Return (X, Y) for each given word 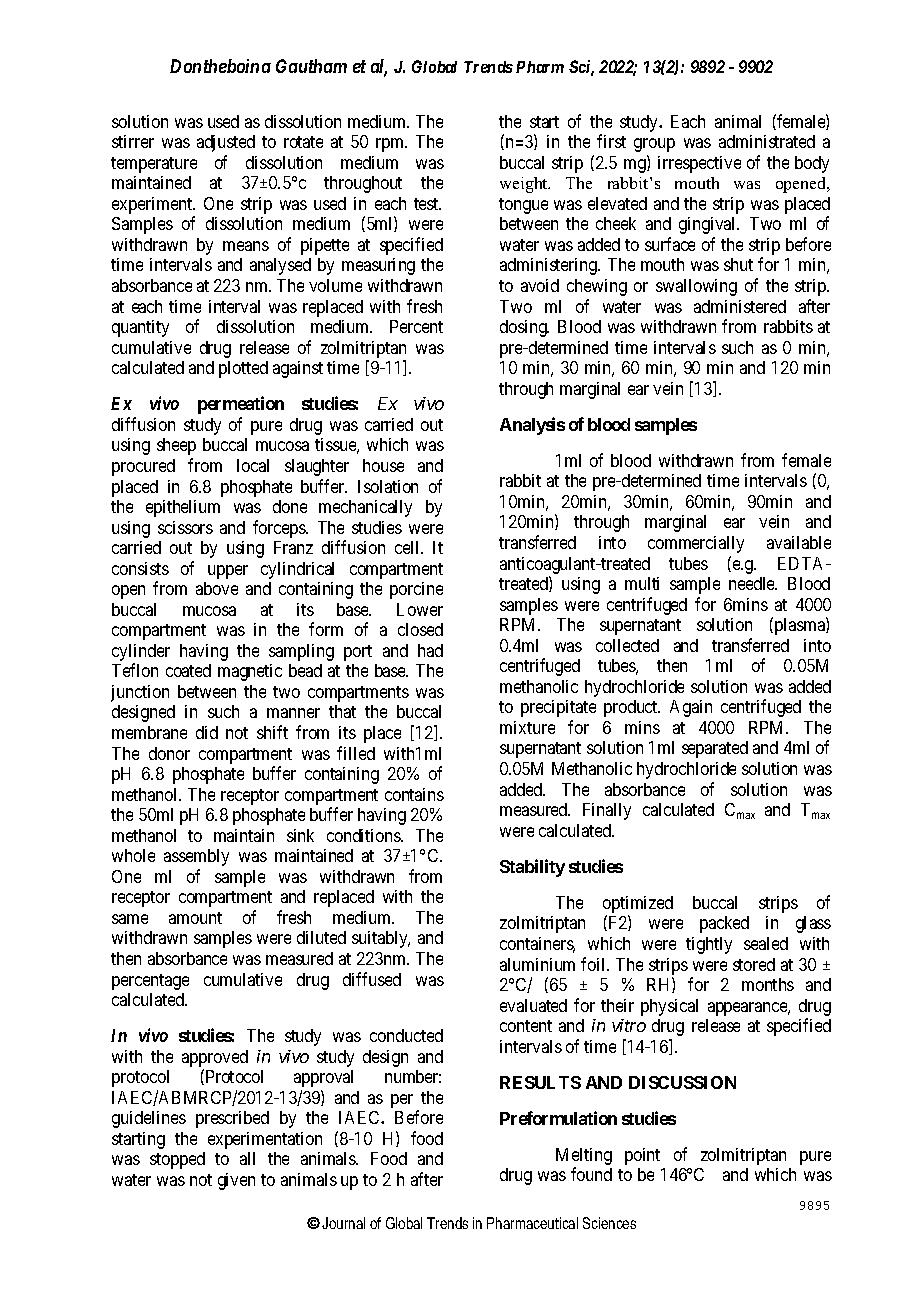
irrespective (699, 164)
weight (525, 185)
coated (188, 670)
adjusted (226, 143)
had (430, 650)
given (236, 1181)
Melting (584, 1158)
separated (715, 749)
